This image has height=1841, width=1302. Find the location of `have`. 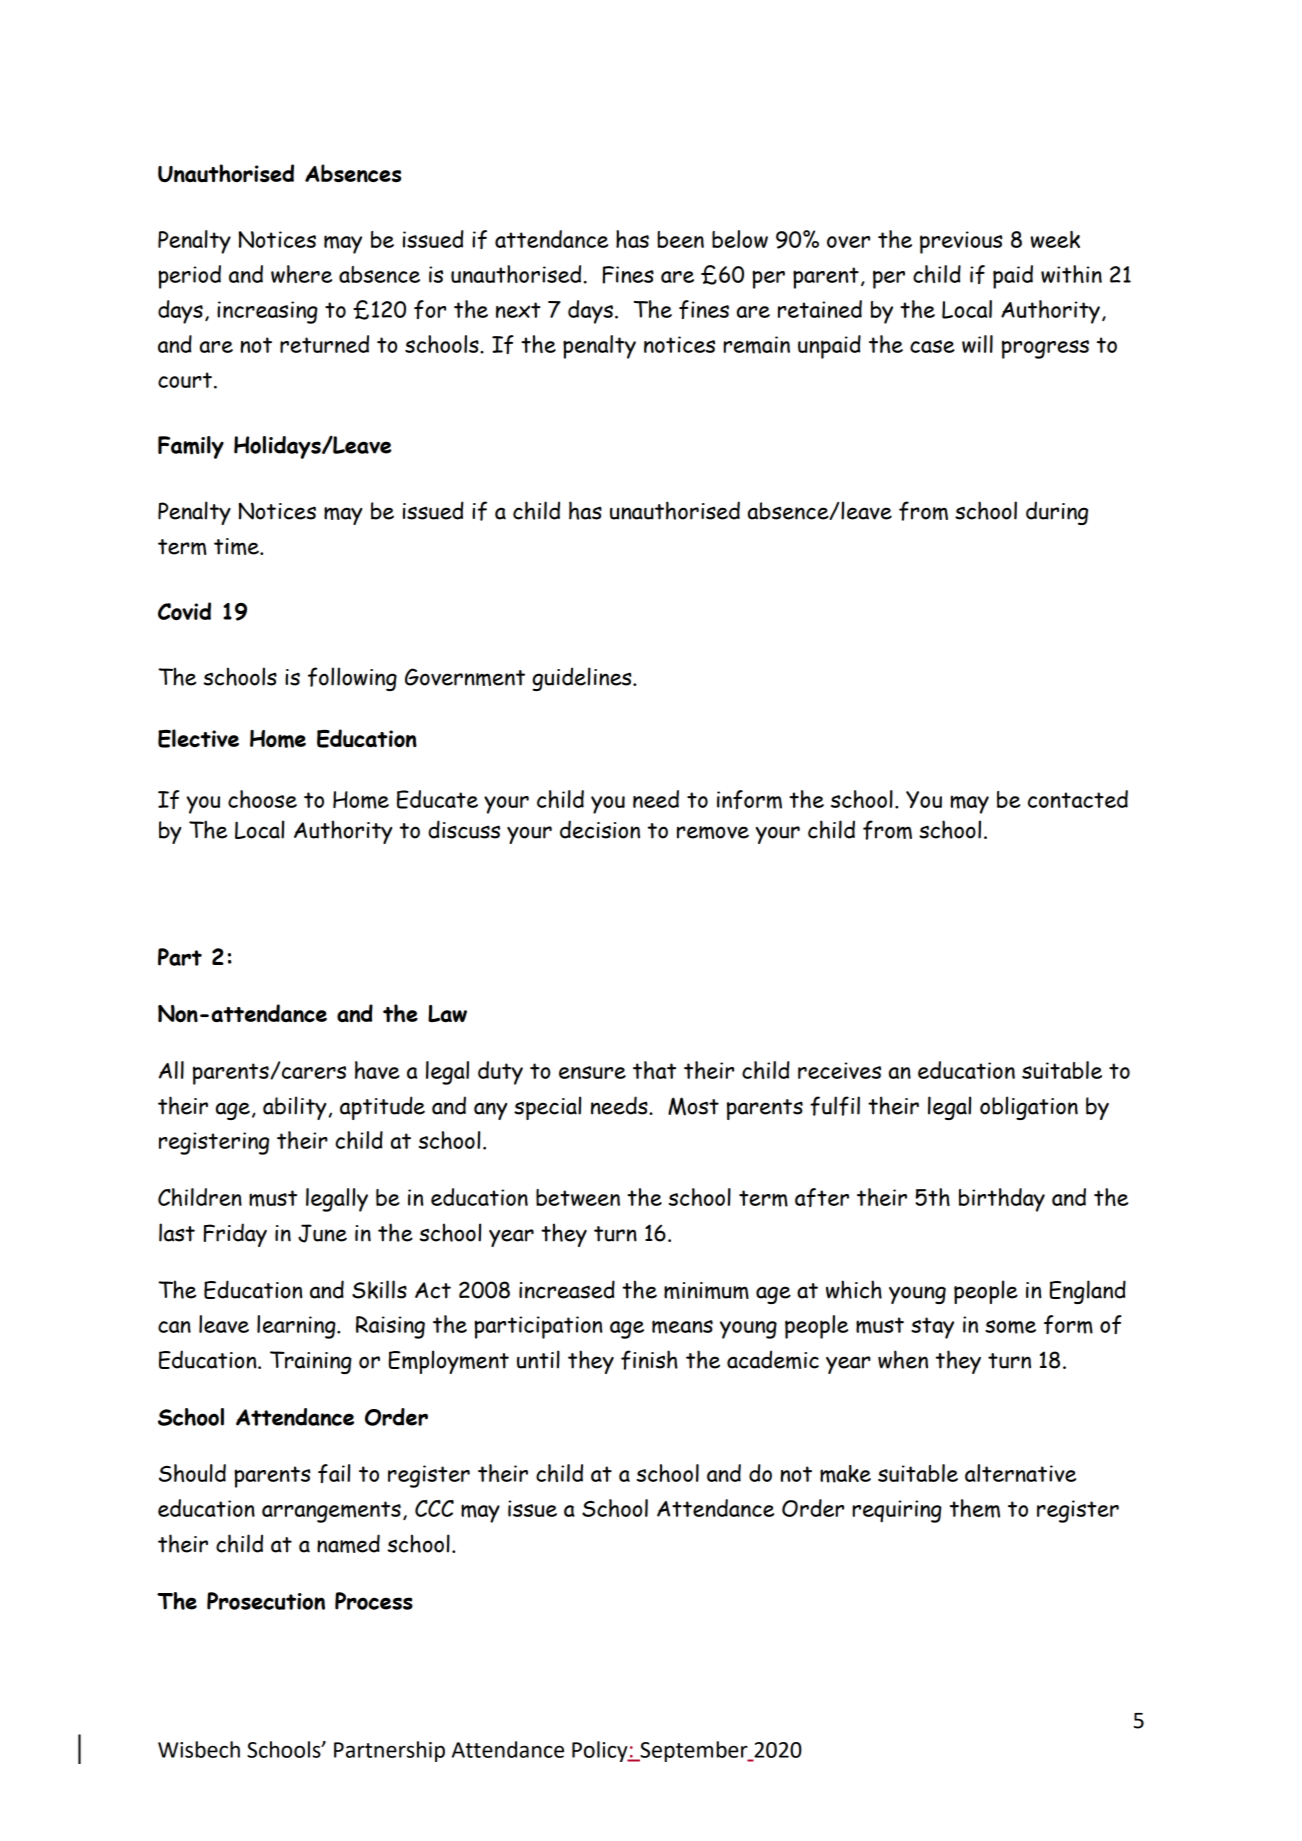

have is located at coordinates (377, 1070).
